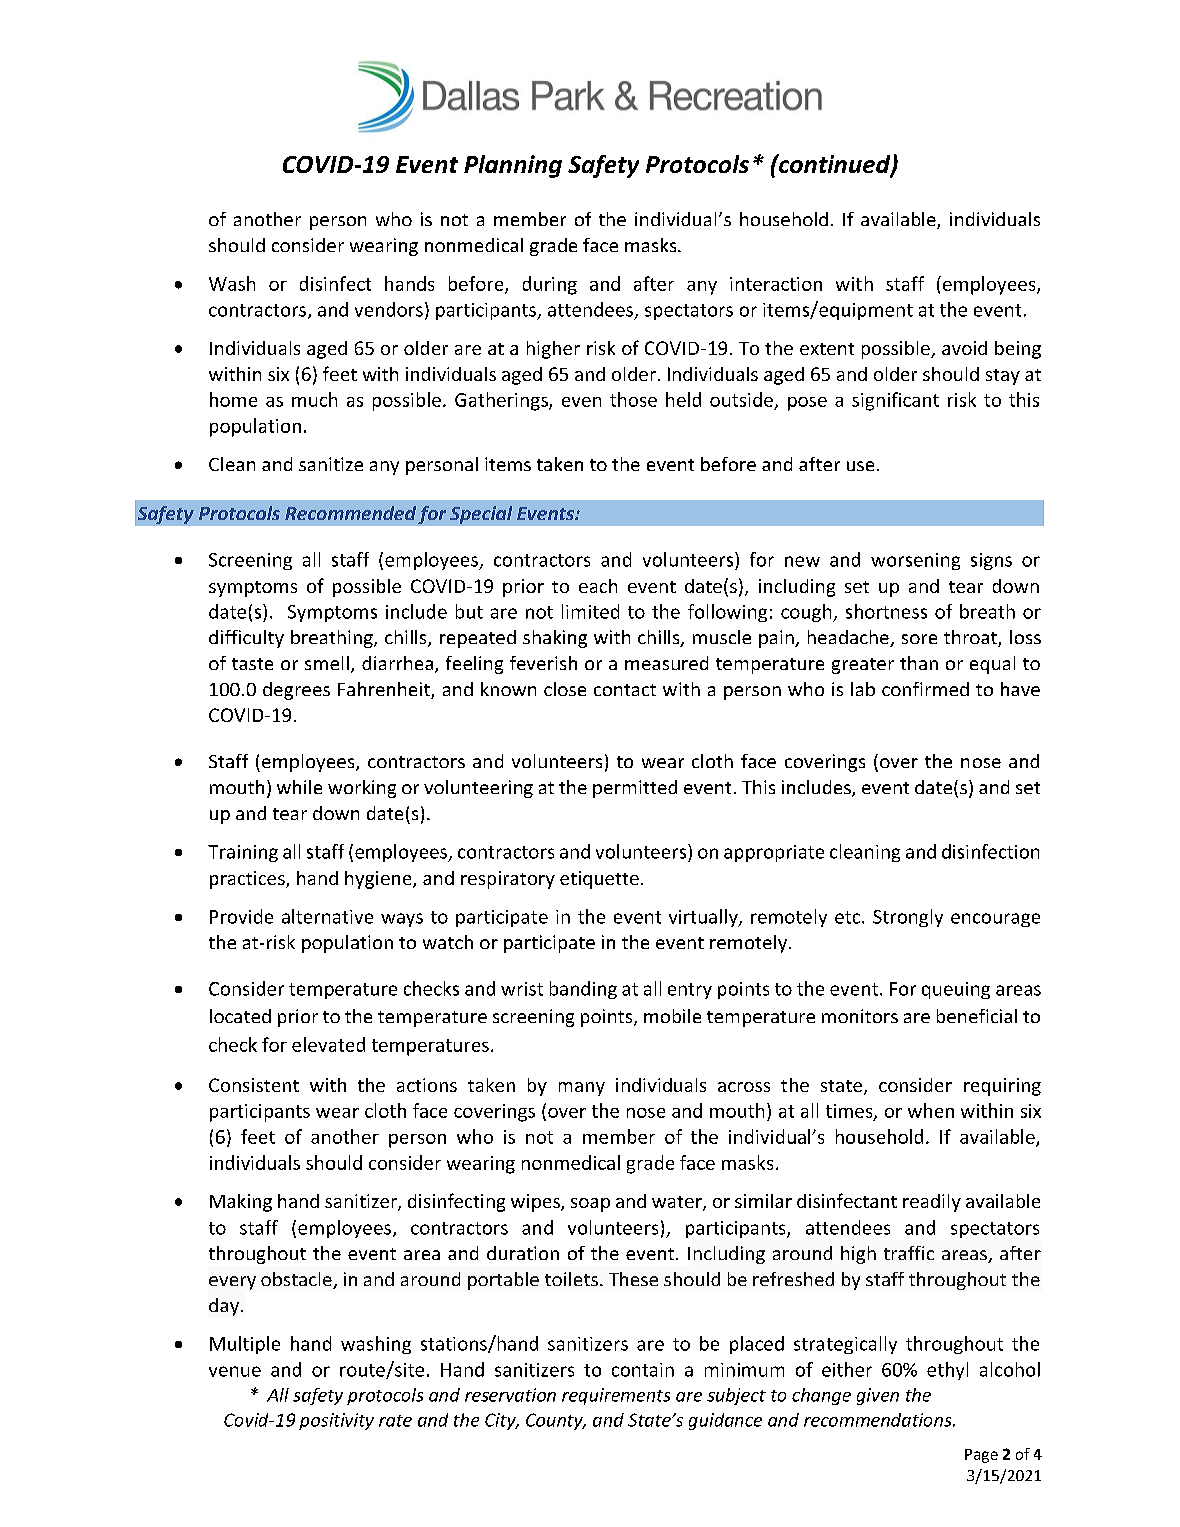  Describe the element at coordinates (513, 166) in the screenshot. I see `Planning` at that location.
